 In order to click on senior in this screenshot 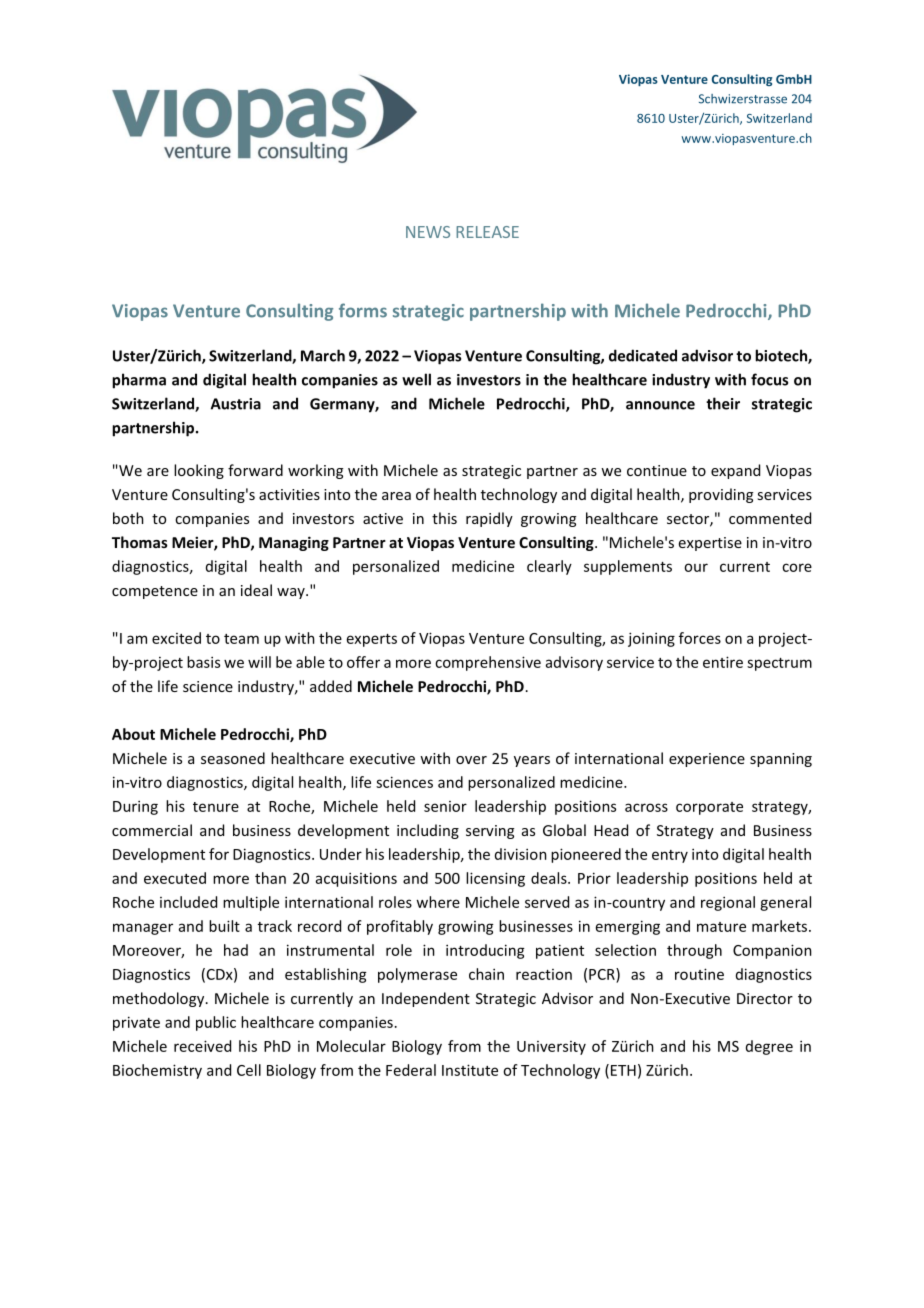, I will do `click(445, 806)`.
